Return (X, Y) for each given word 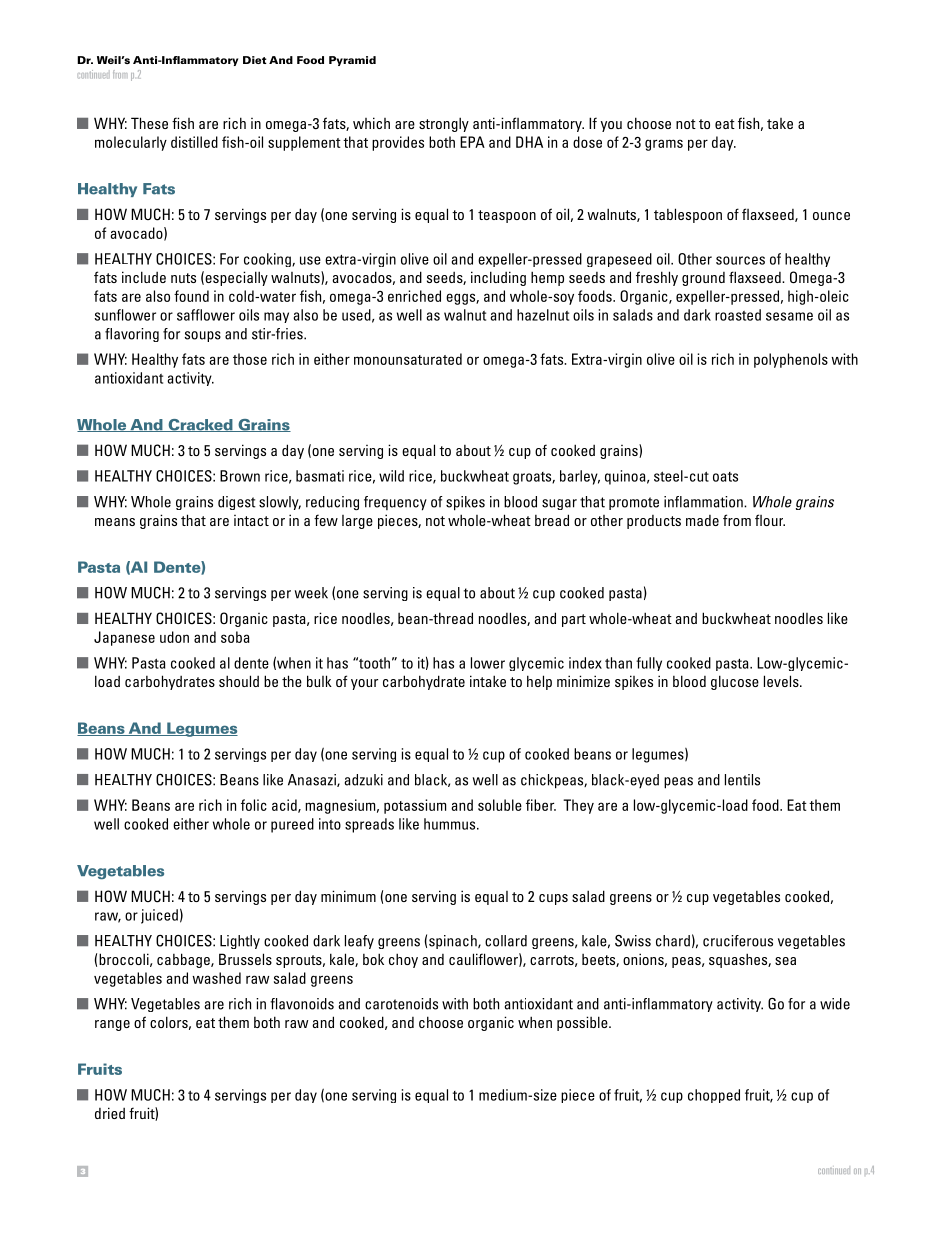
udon (174, 637)
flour (770, 520)
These (149, 123)
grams (664, 145)
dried (110, 1113)
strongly (444, 124)
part (574, 620)
